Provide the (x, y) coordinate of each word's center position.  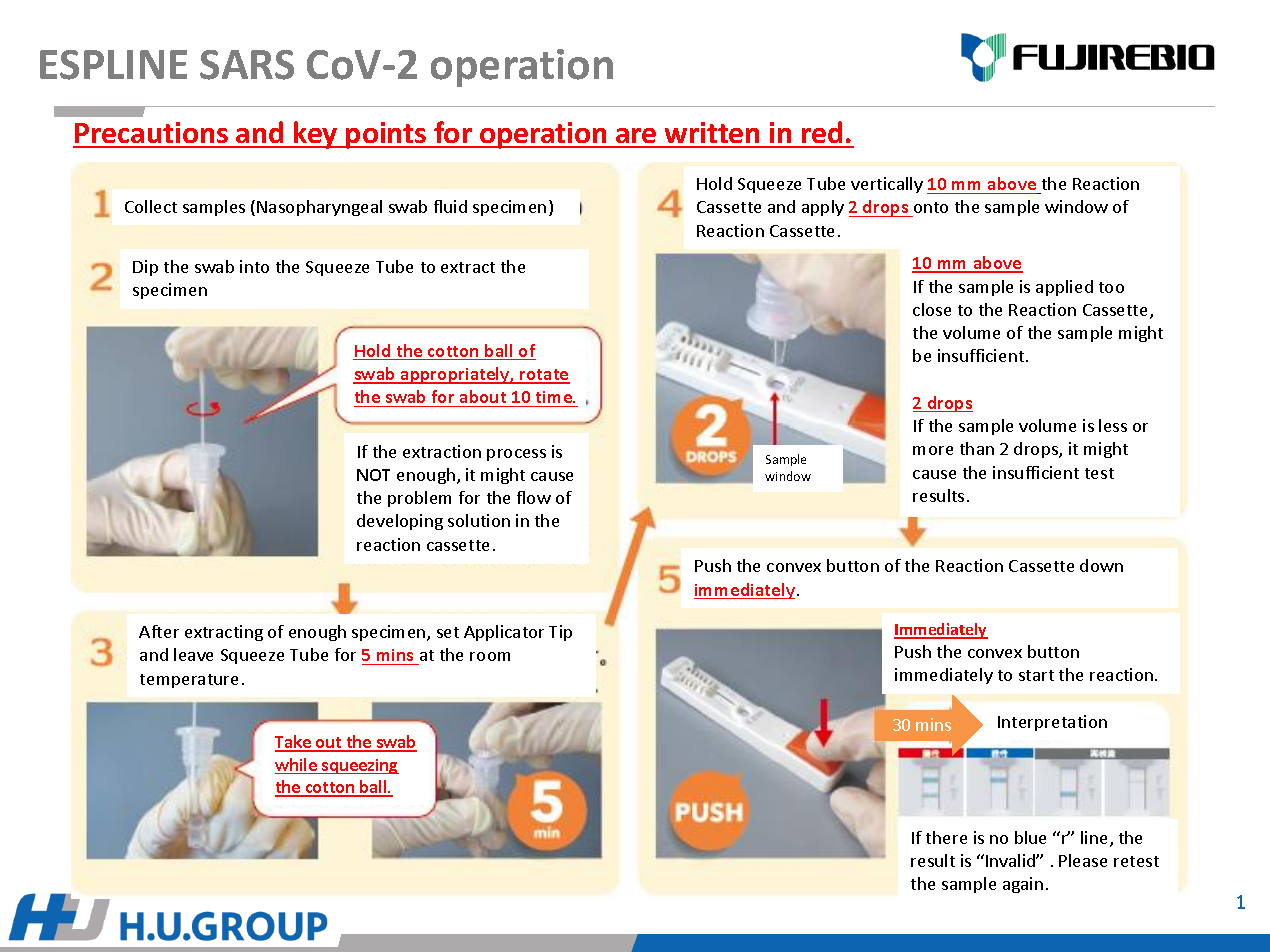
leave (193, 654)
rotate (544, 376)
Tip (560, 633)
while (297, 766)
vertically (887, 185)
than (977, 448)
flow (534, 497)
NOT (373, 475)
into (254, 266)
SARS (247, 65)
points (386, 135)
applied (1064, 288)
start (1036, 675)
